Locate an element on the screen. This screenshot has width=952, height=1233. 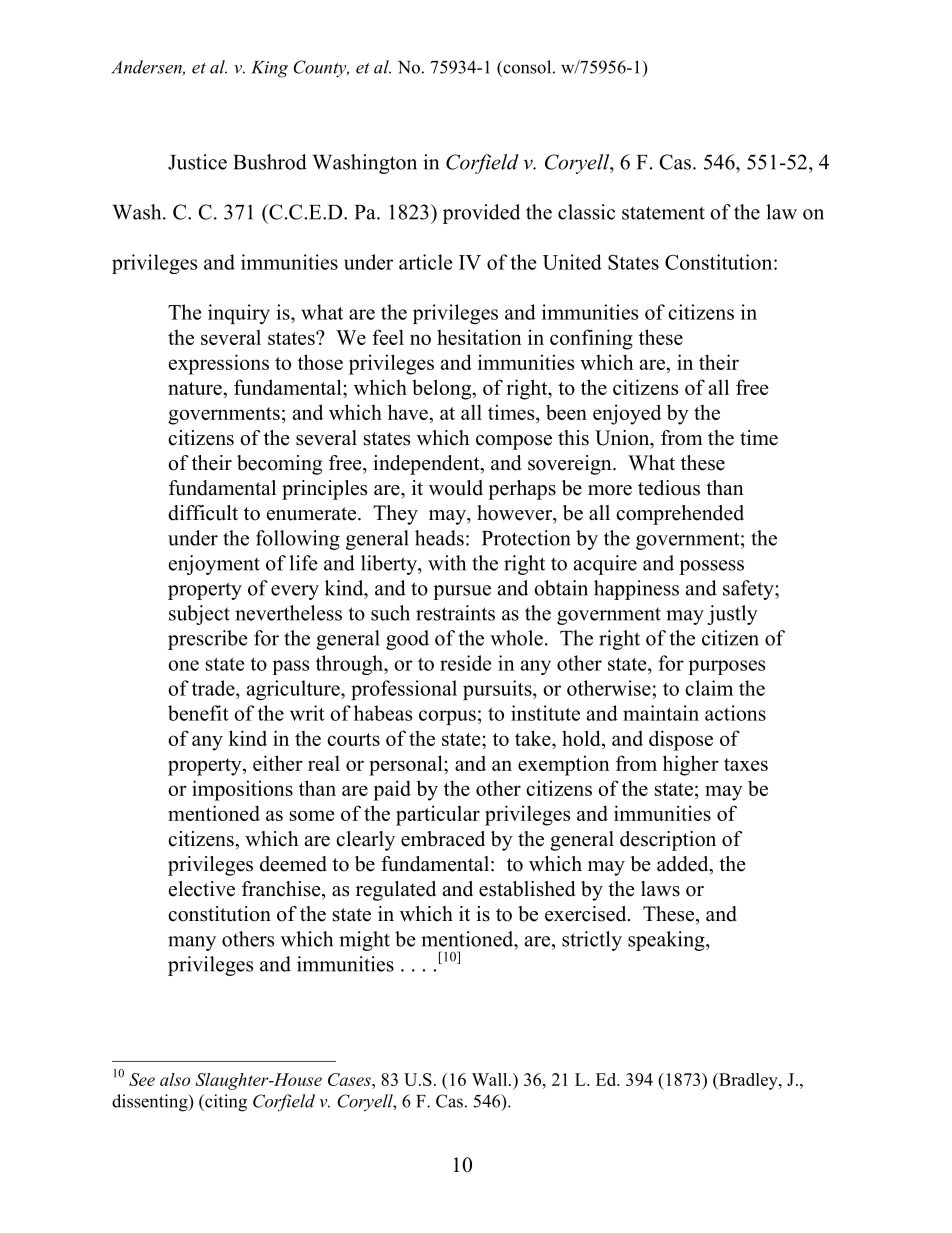
County is located at coordinates (321, 69).
